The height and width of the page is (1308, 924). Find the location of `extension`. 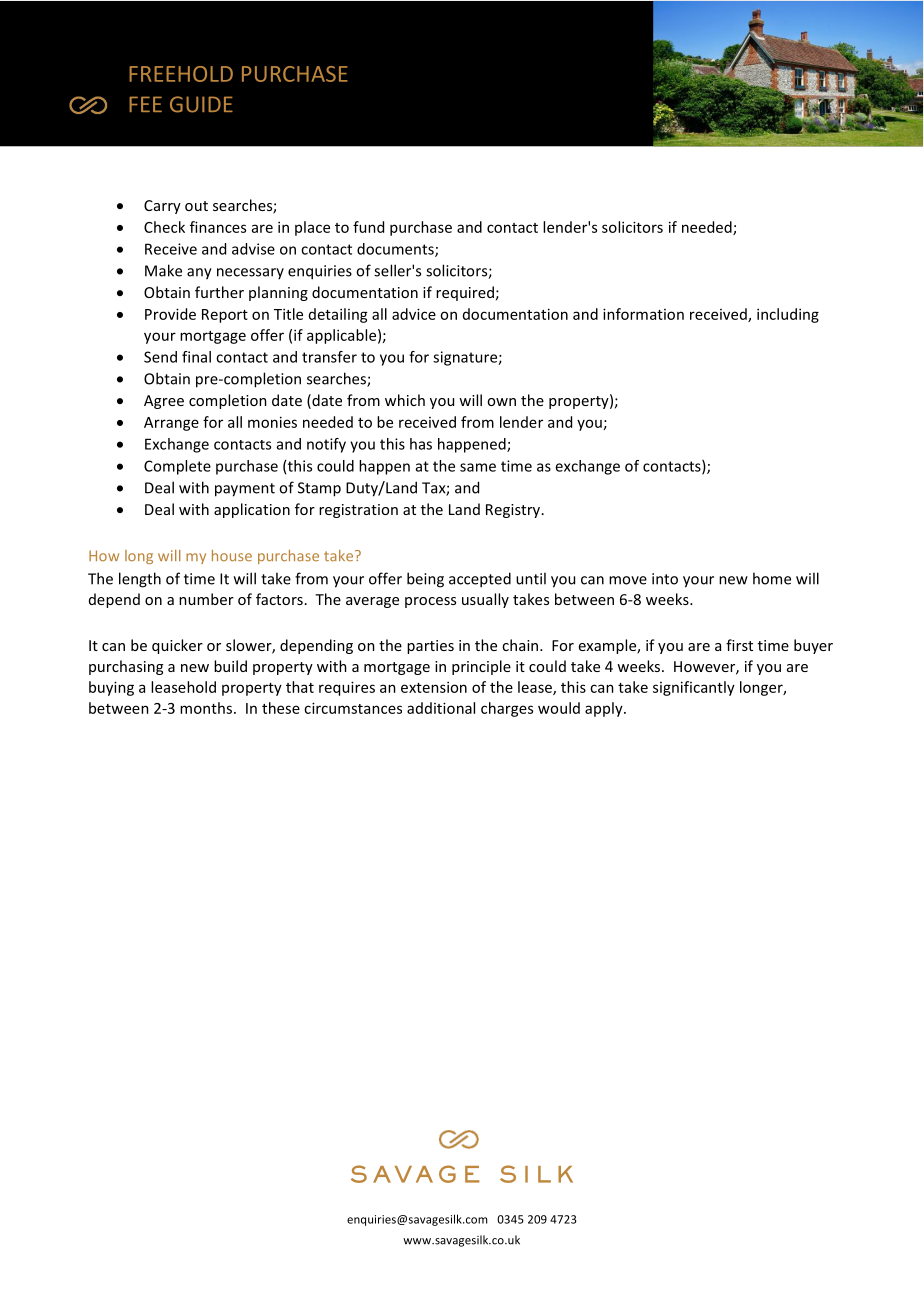

extension is located at coordinates (434, 687).
